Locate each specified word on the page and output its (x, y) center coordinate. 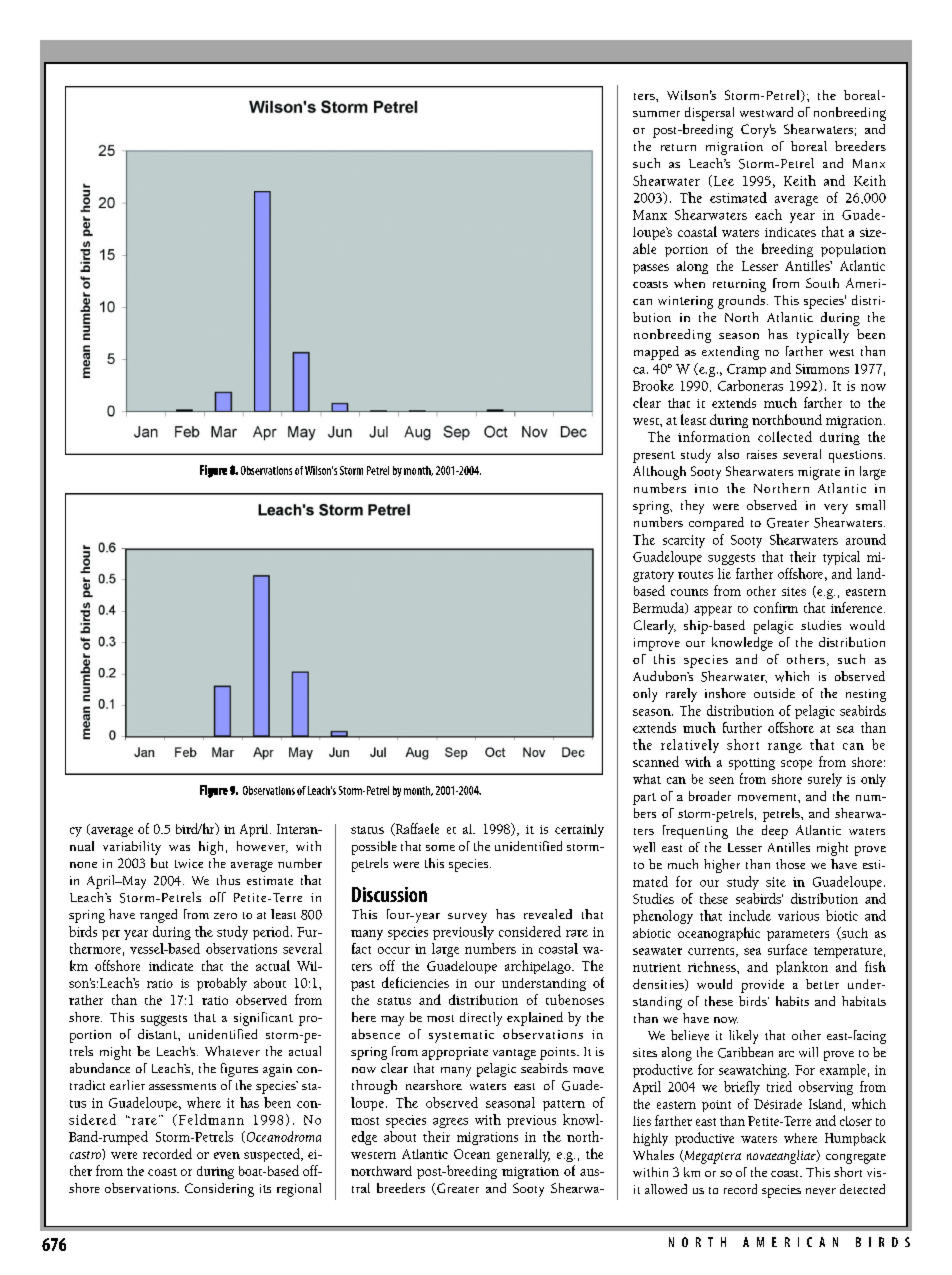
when (689, 283)
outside (774, 693)
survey (467, 918)
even (227, 1155)
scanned (656, 761)
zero (225, 916)
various (798, 916)
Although (659, 473)
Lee (722, 181)
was (179, 848)
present (654, 457)
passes (651, 269)
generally (523, 1155)
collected (785, 436)
